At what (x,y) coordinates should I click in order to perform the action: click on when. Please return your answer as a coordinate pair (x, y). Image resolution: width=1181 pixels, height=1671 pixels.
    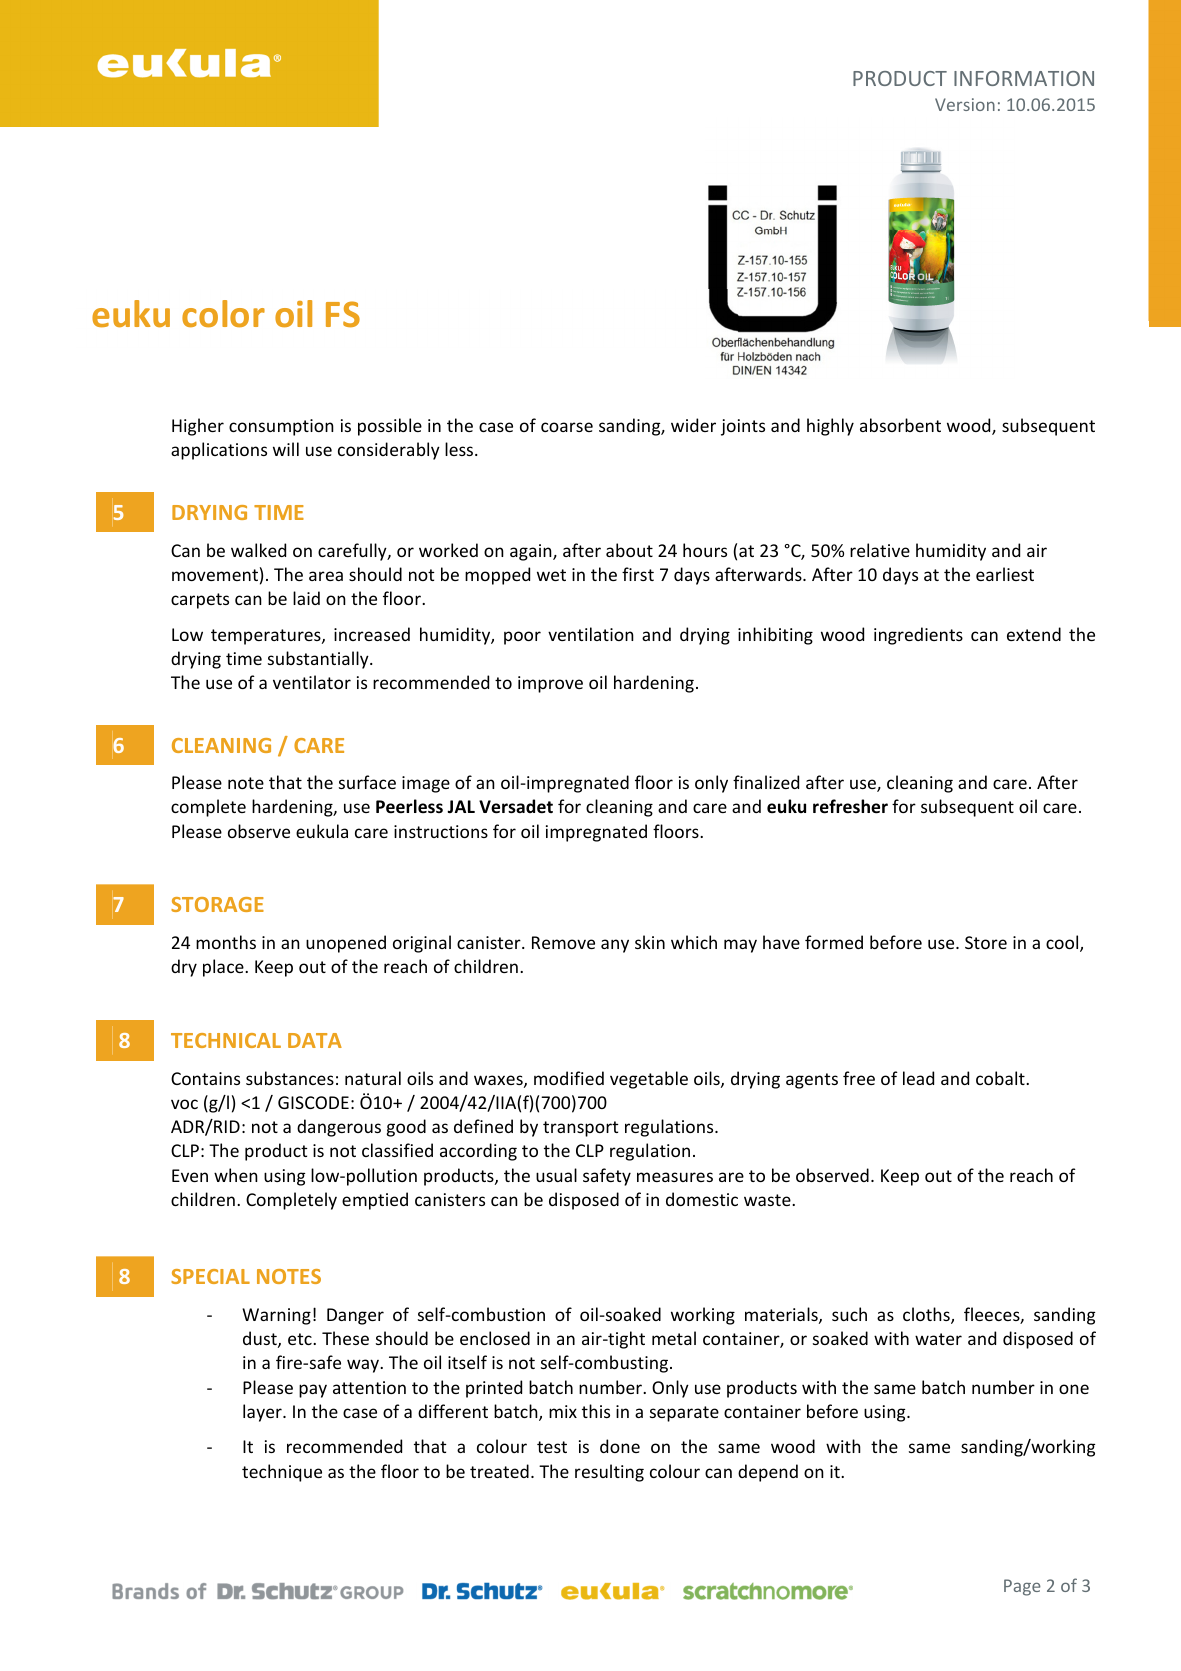
    Looking at the image, I should click on (236, 1175).
